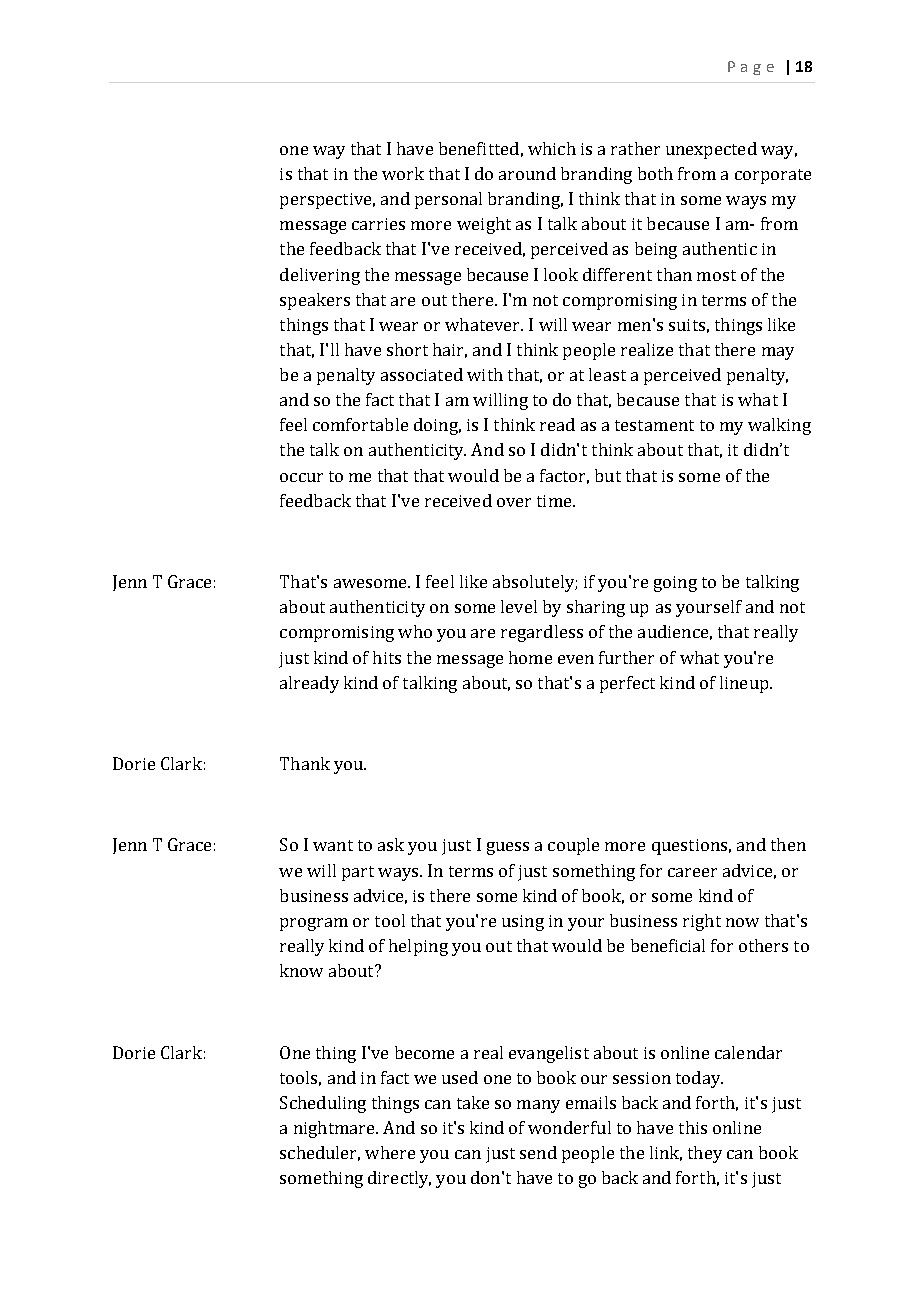 The width and height of the screenshot is (924, 1308). I want to click on suits, so click(687, 325).
